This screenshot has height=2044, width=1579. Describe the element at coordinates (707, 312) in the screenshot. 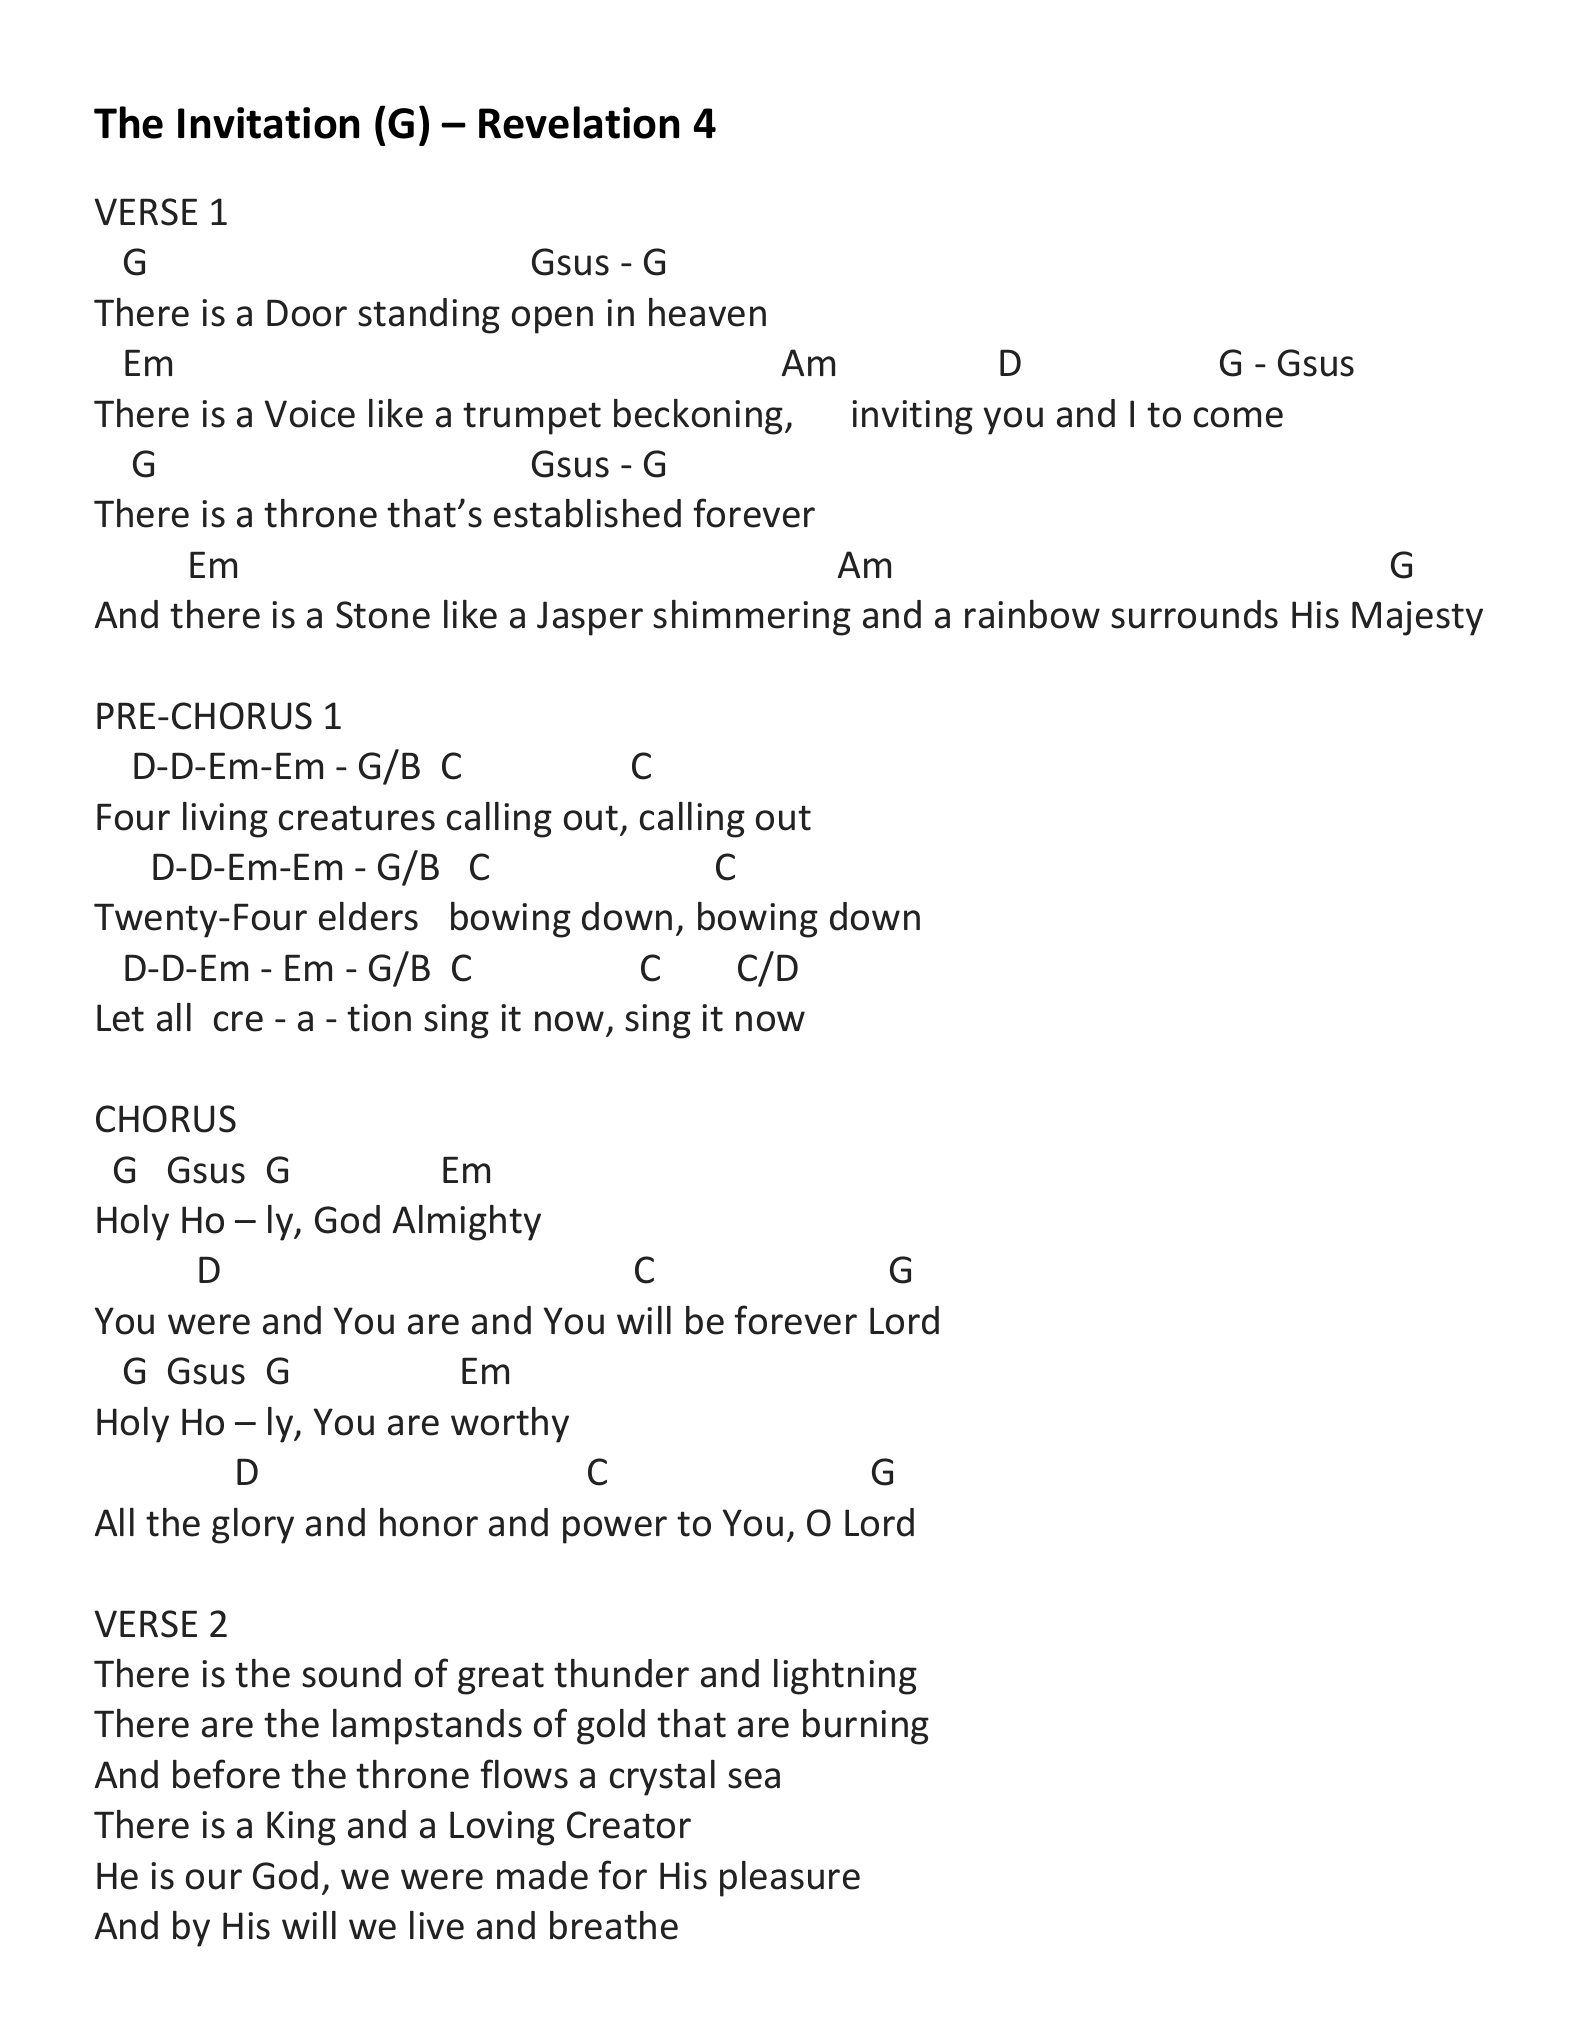

I see `heaven` at that location.
